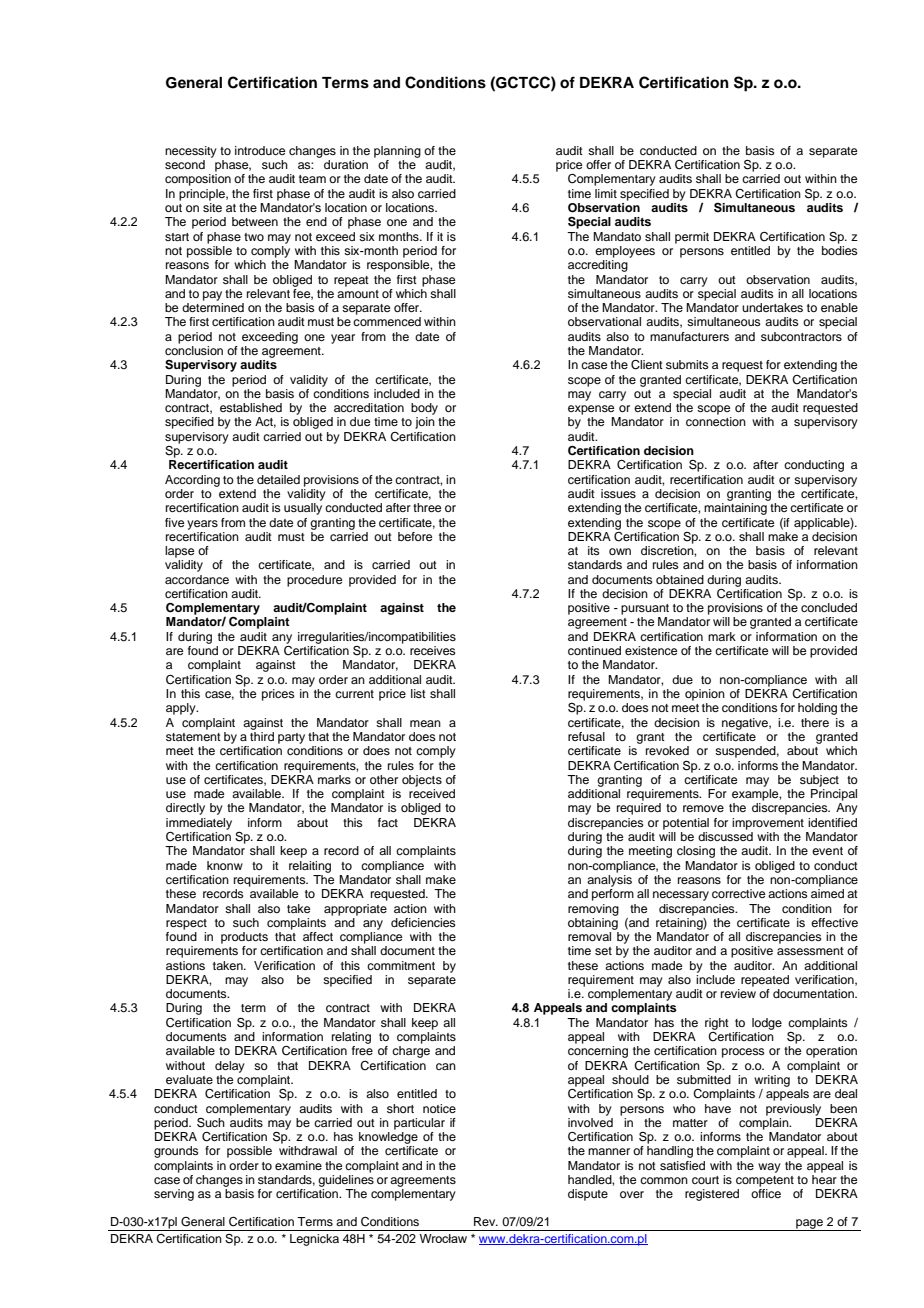 This screenshot has width=924, height=1308. I want to click on usually, so click(303, 509).
